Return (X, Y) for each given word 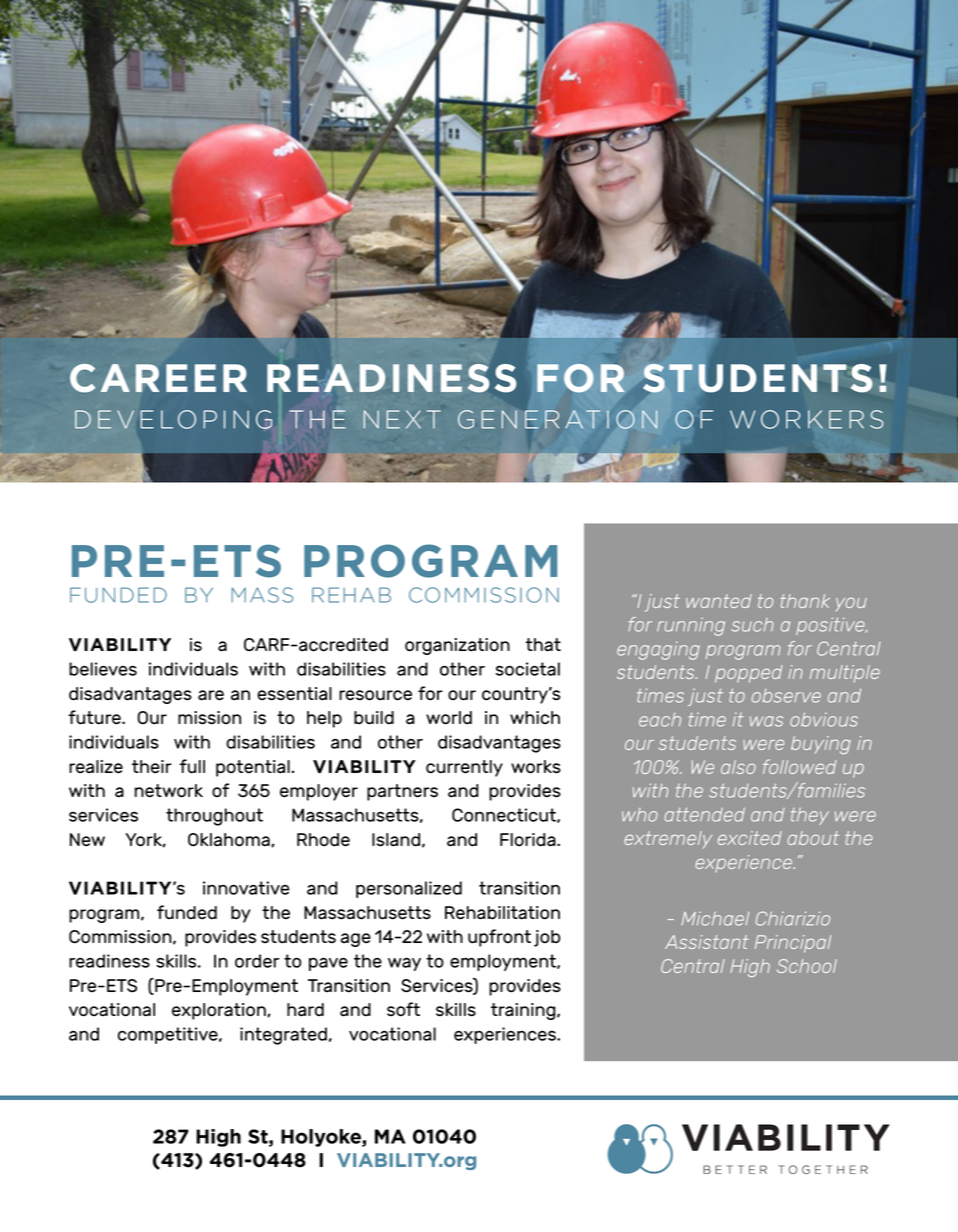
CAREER (158, 378)
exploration (220, 1011)
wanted (719, 601)
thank (805, 601)
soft (403, 1009)
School (807, 966)
